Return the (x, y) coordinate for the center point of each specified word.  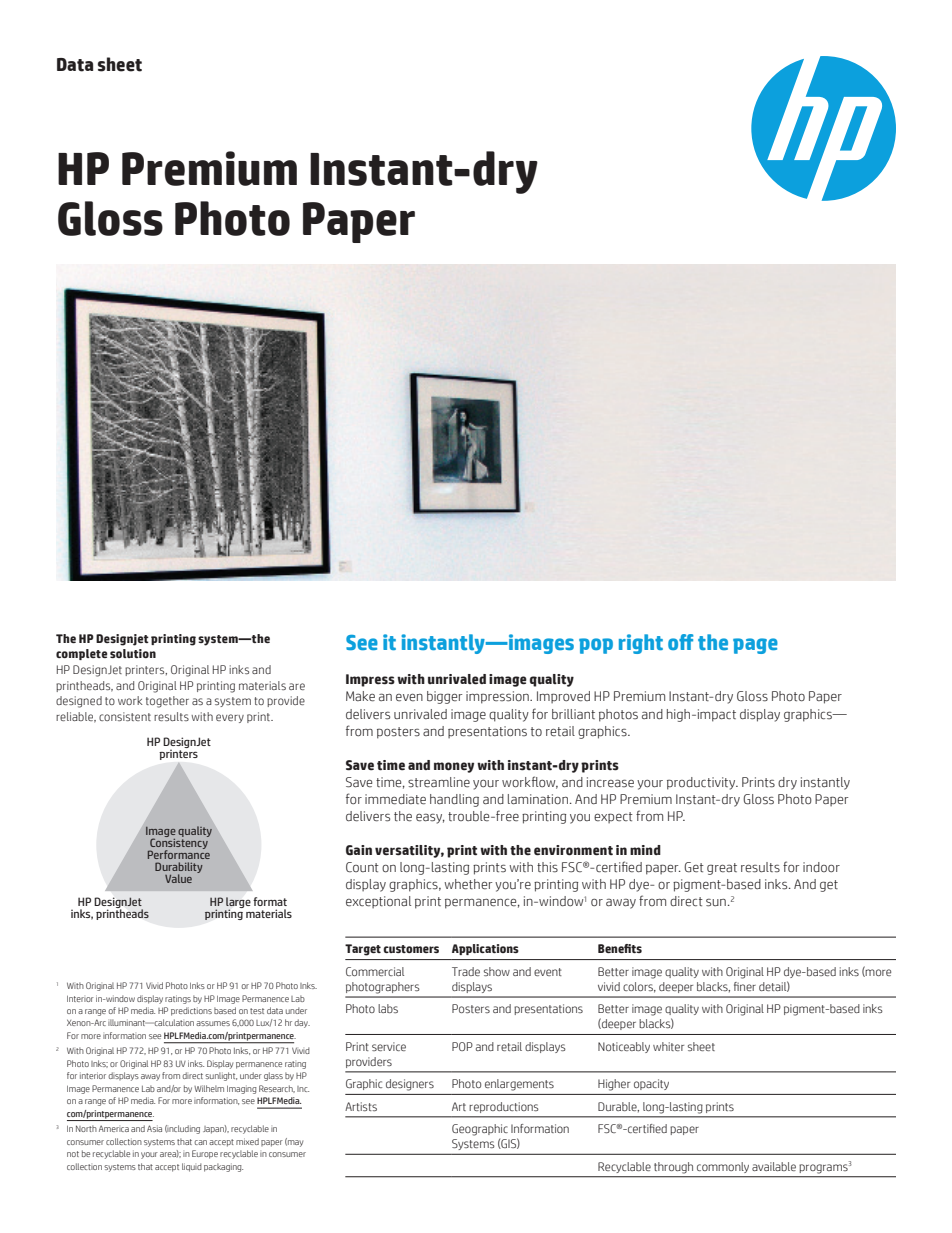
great (722, 869)
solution (133, 653)
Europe (205, 1154)
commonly (723, 1167)
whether (468, 884)
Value (178, 878)
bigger (444, 697)
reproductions (504, 1107)
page (755, 646)
